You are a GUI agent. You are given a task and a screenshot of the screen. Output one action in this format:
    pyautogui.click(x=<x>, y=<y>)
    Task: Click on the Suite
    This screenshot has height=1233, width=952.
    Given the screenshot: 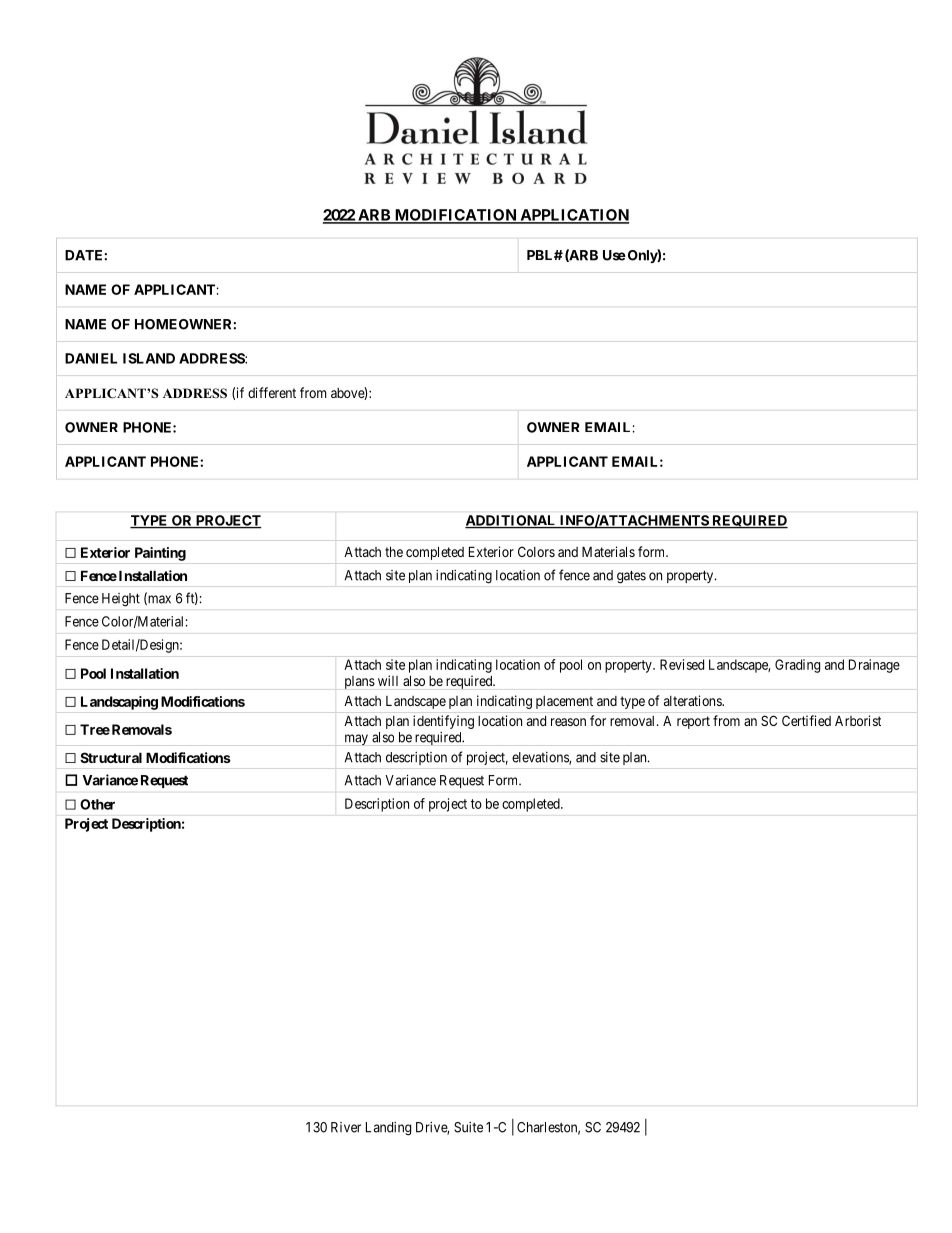 What is the action you would take?
    pyautogui.click(x=468, y=1127)
